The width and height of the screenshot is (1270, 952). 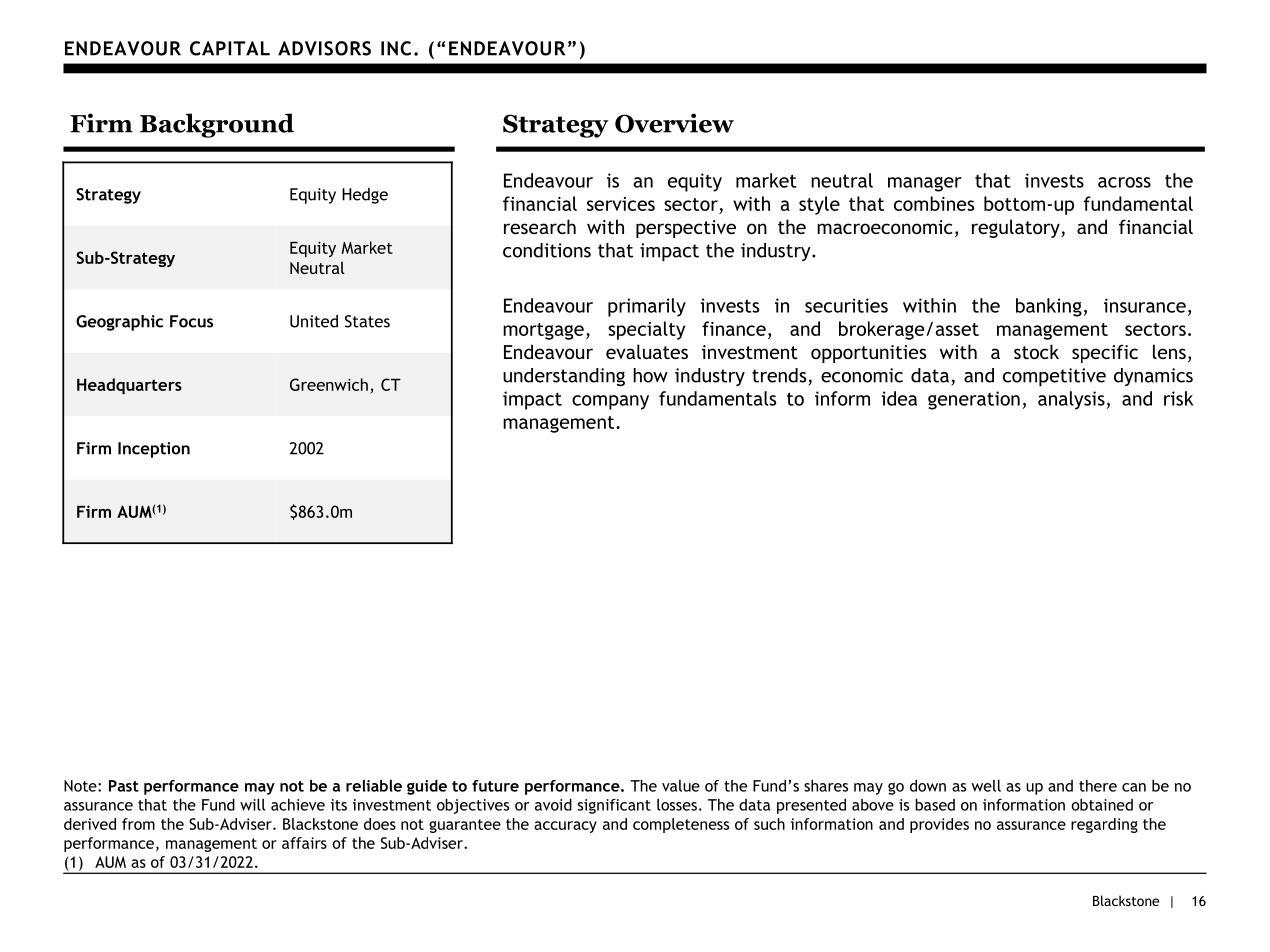 I want to click on Inception, so click(x=154, y=450).
